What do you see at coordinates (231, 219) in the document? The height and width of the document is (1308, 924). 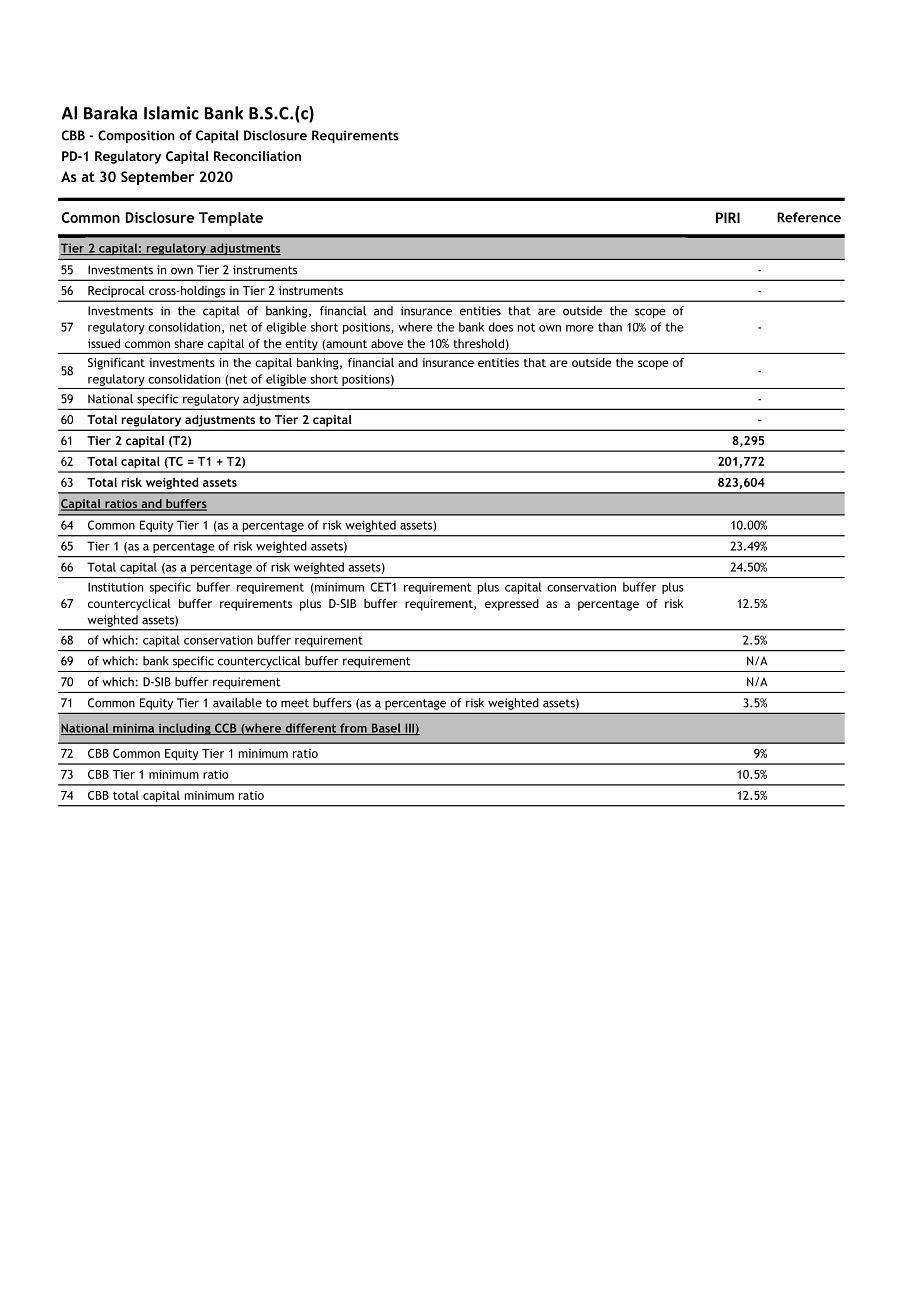 I see `Template` at bounding box center [231, 219].
